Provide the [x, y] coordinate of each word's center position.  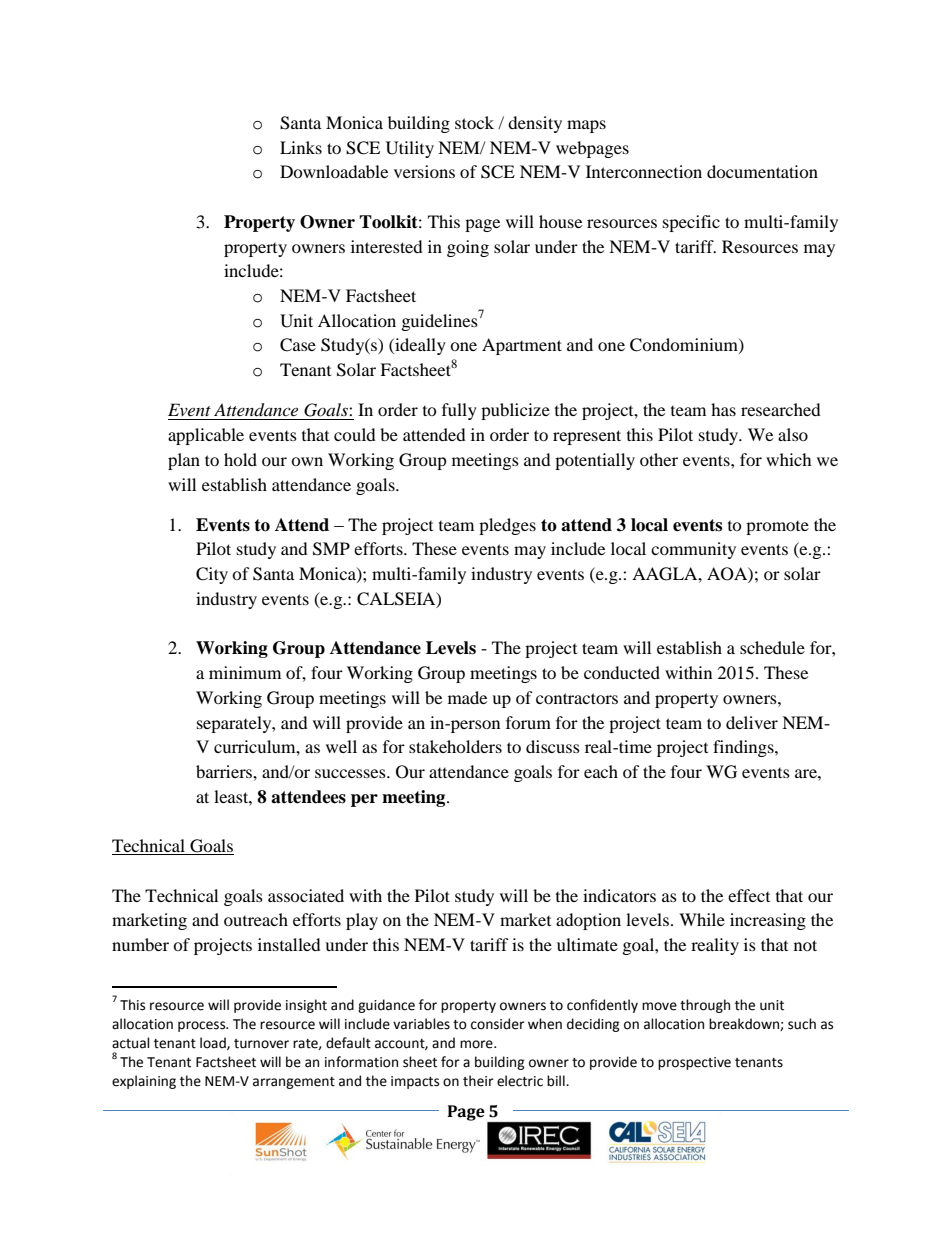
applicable [206, 436]
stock [474, 122]
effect [749, 895]
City [212, 575]
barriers [225, 771]
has [723, 409]
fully [459, 411]
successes [351, 773]
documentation [762, 171]
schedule [772, 647]
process [203, 1026]
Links [301, 147]
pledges [507, 526]
